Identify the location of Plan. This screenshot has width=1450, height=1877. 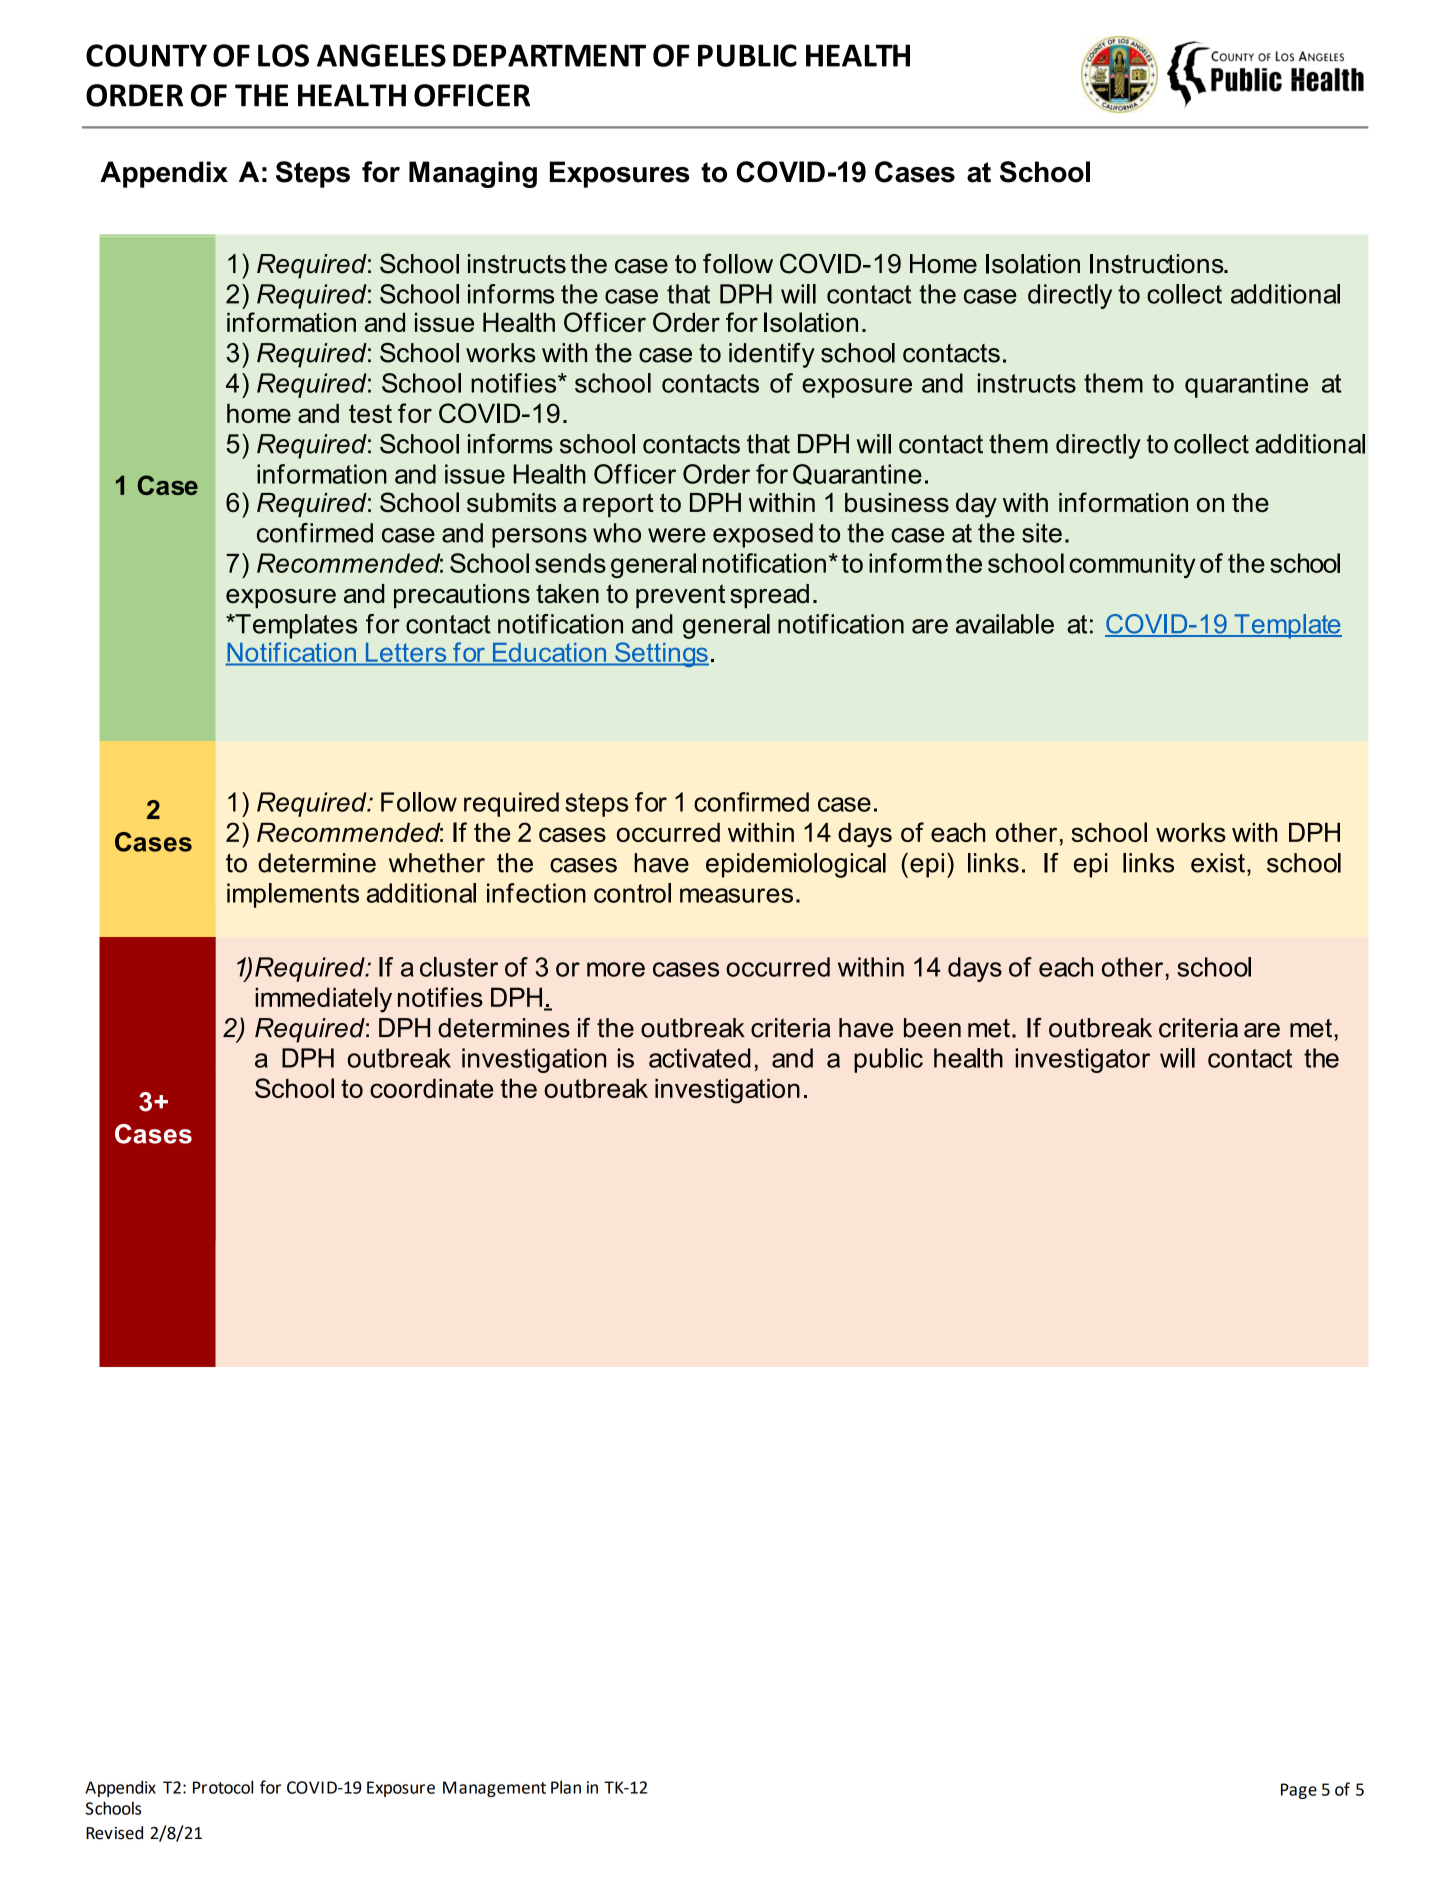
(566, 1787).
